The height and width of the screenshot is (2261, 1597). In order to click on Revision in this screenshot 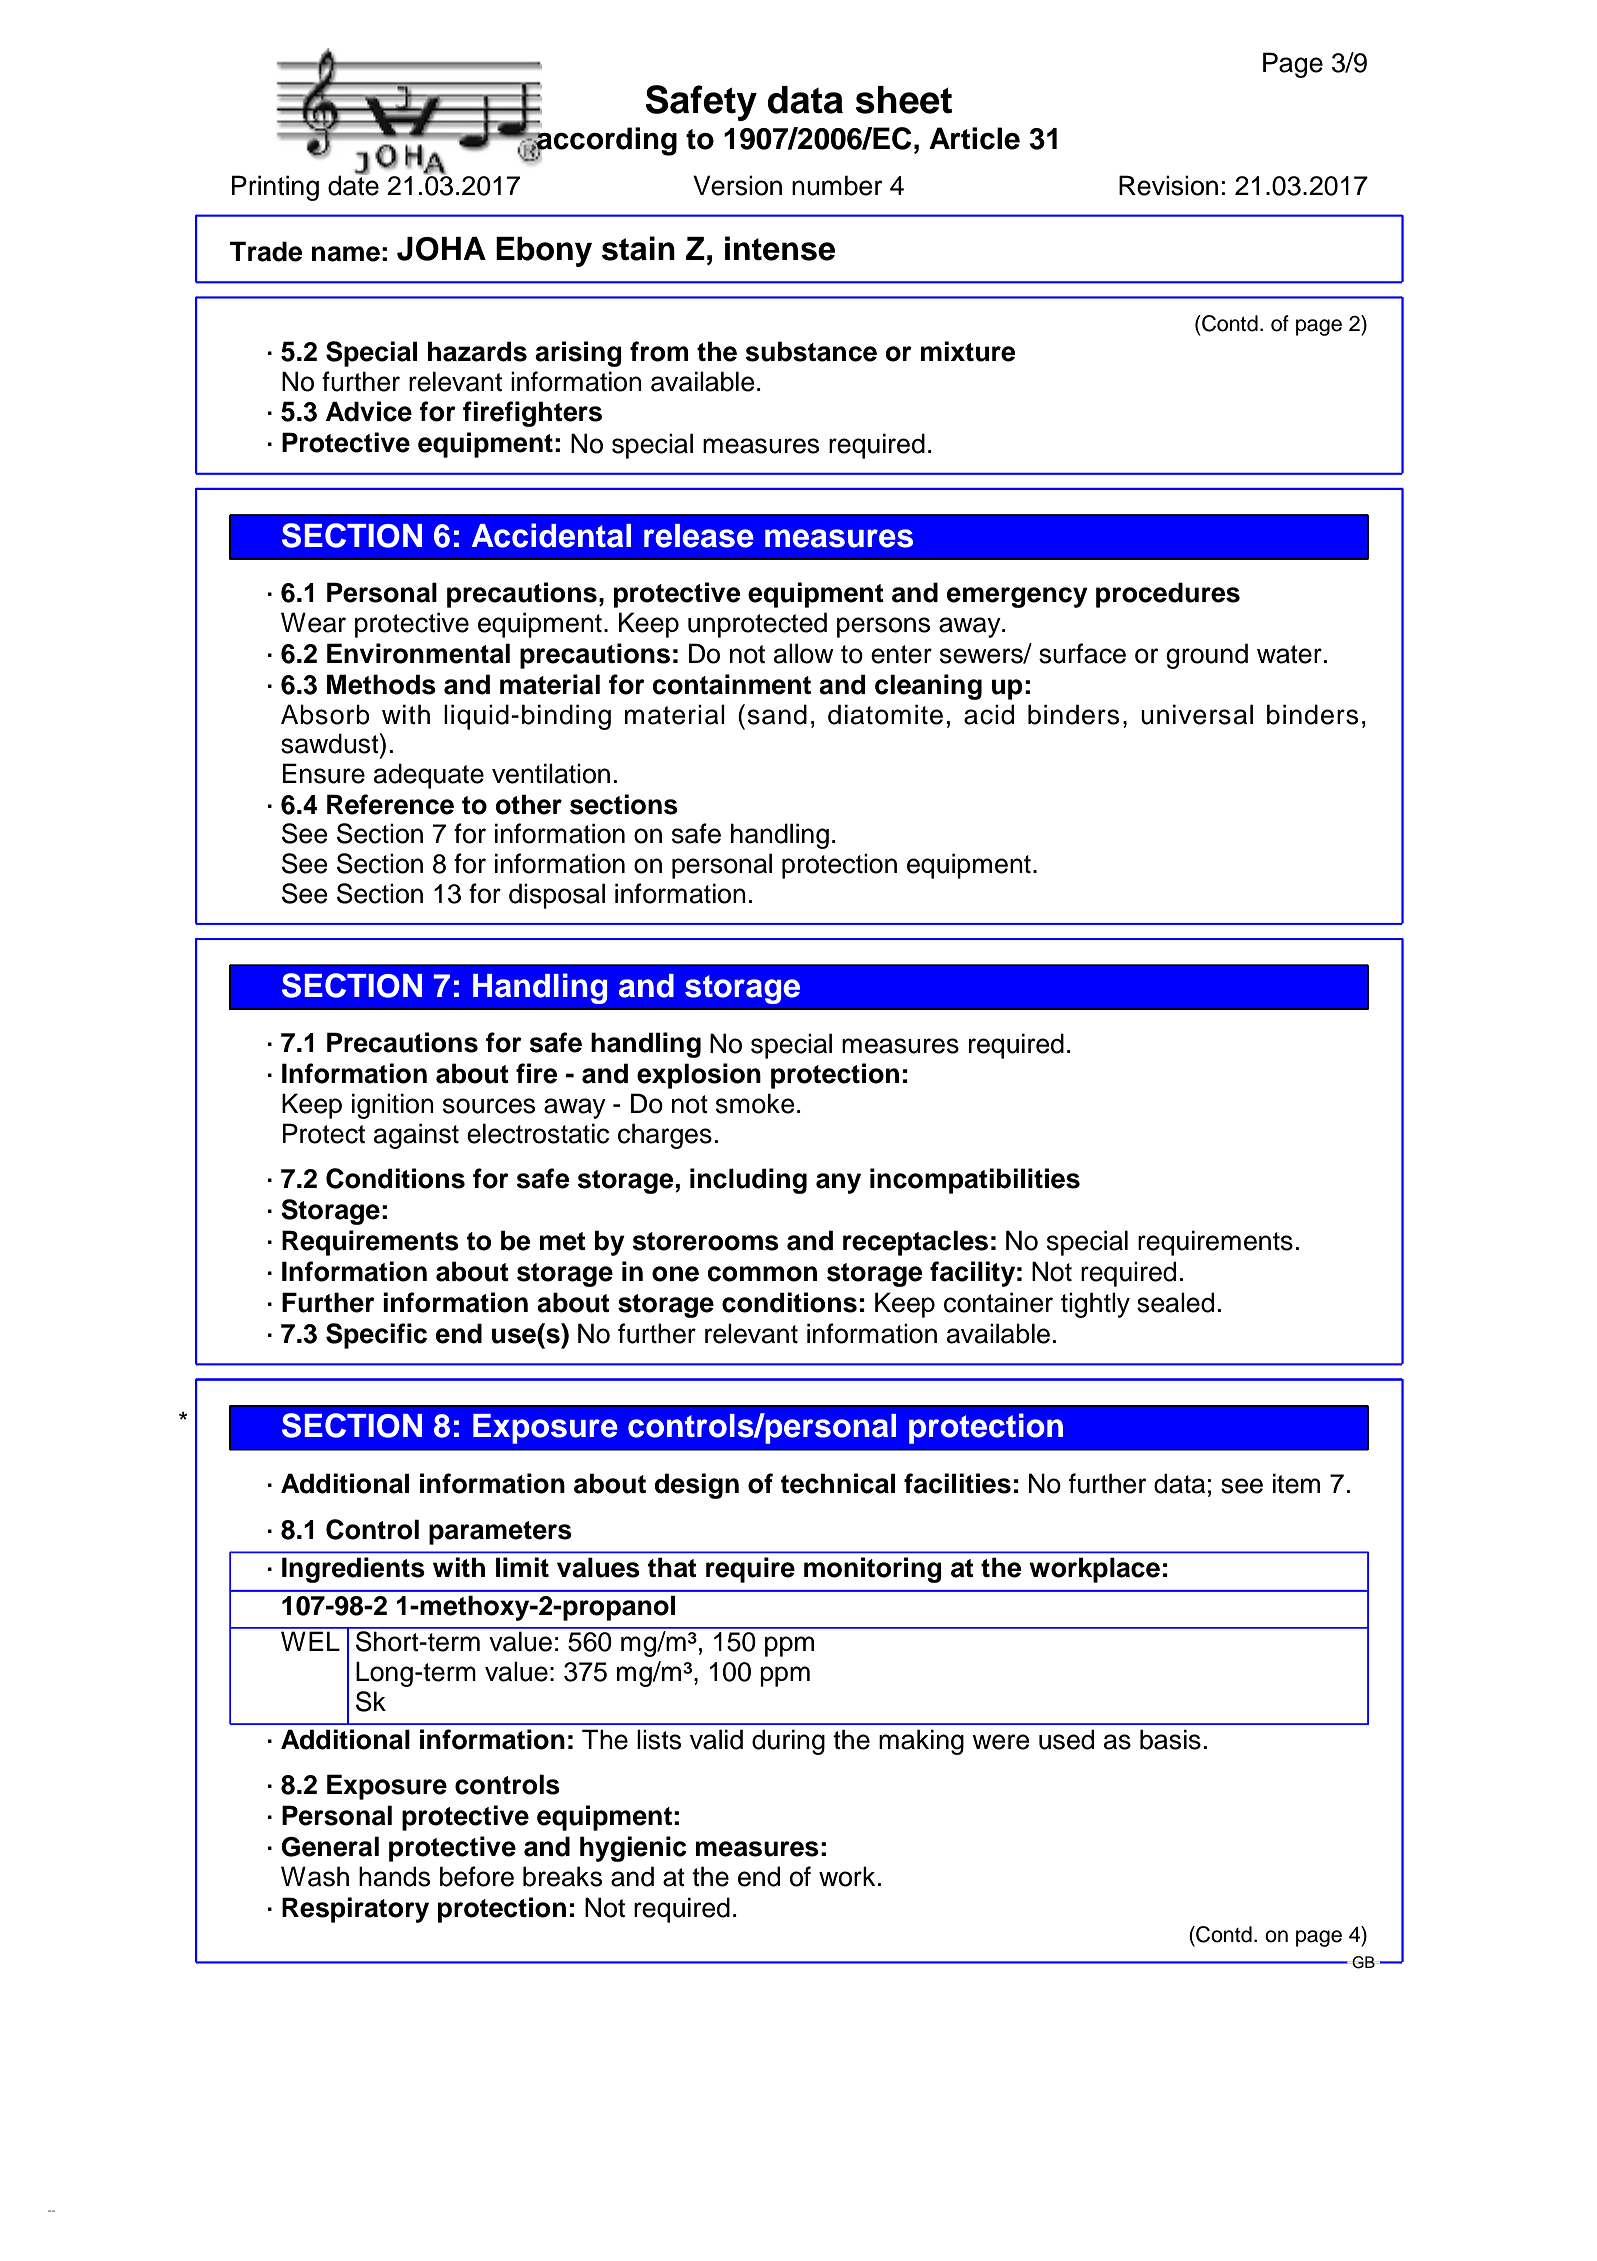, I will do `click(1168, 185)`.
